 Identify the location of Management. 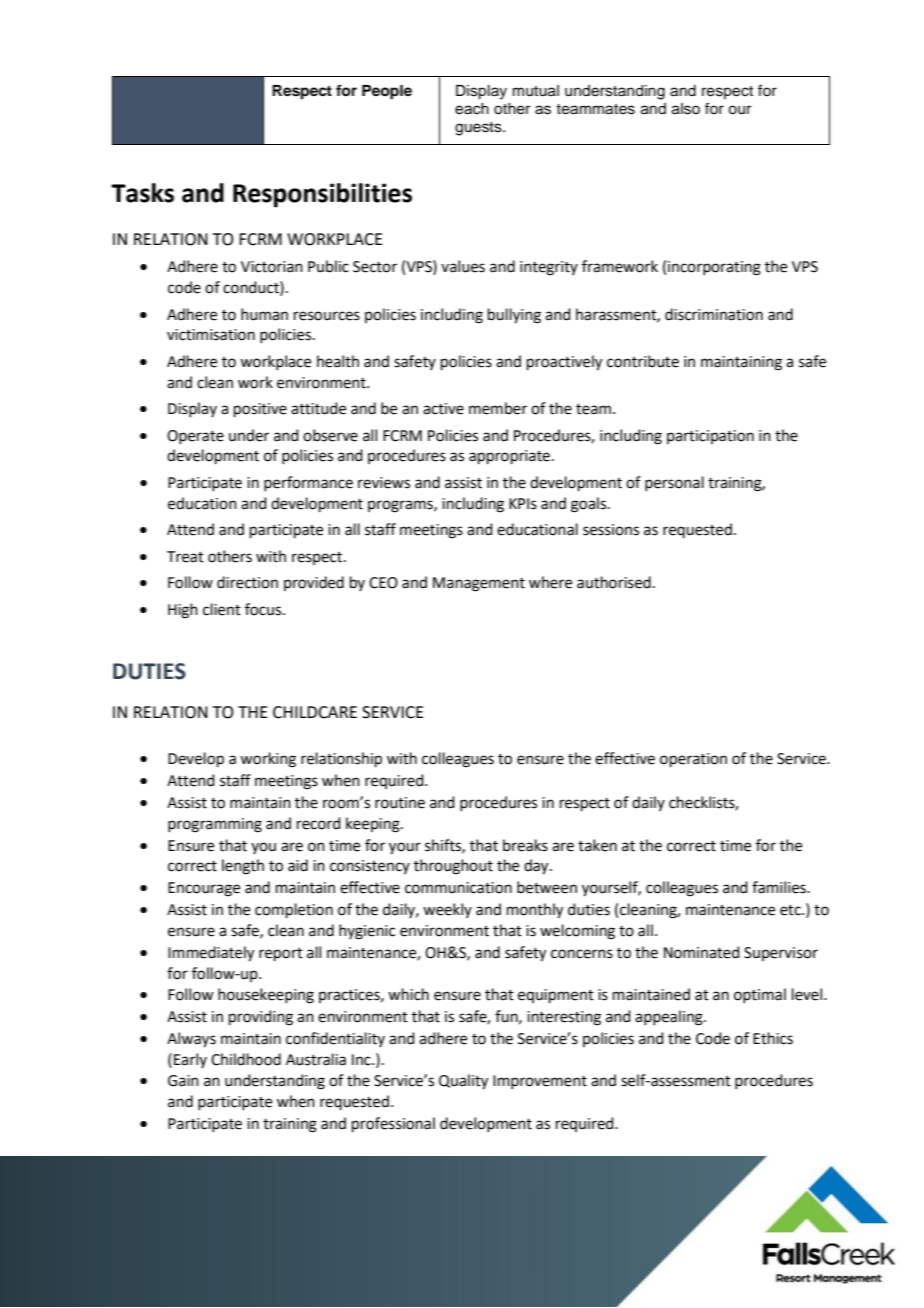
(479, 584).
